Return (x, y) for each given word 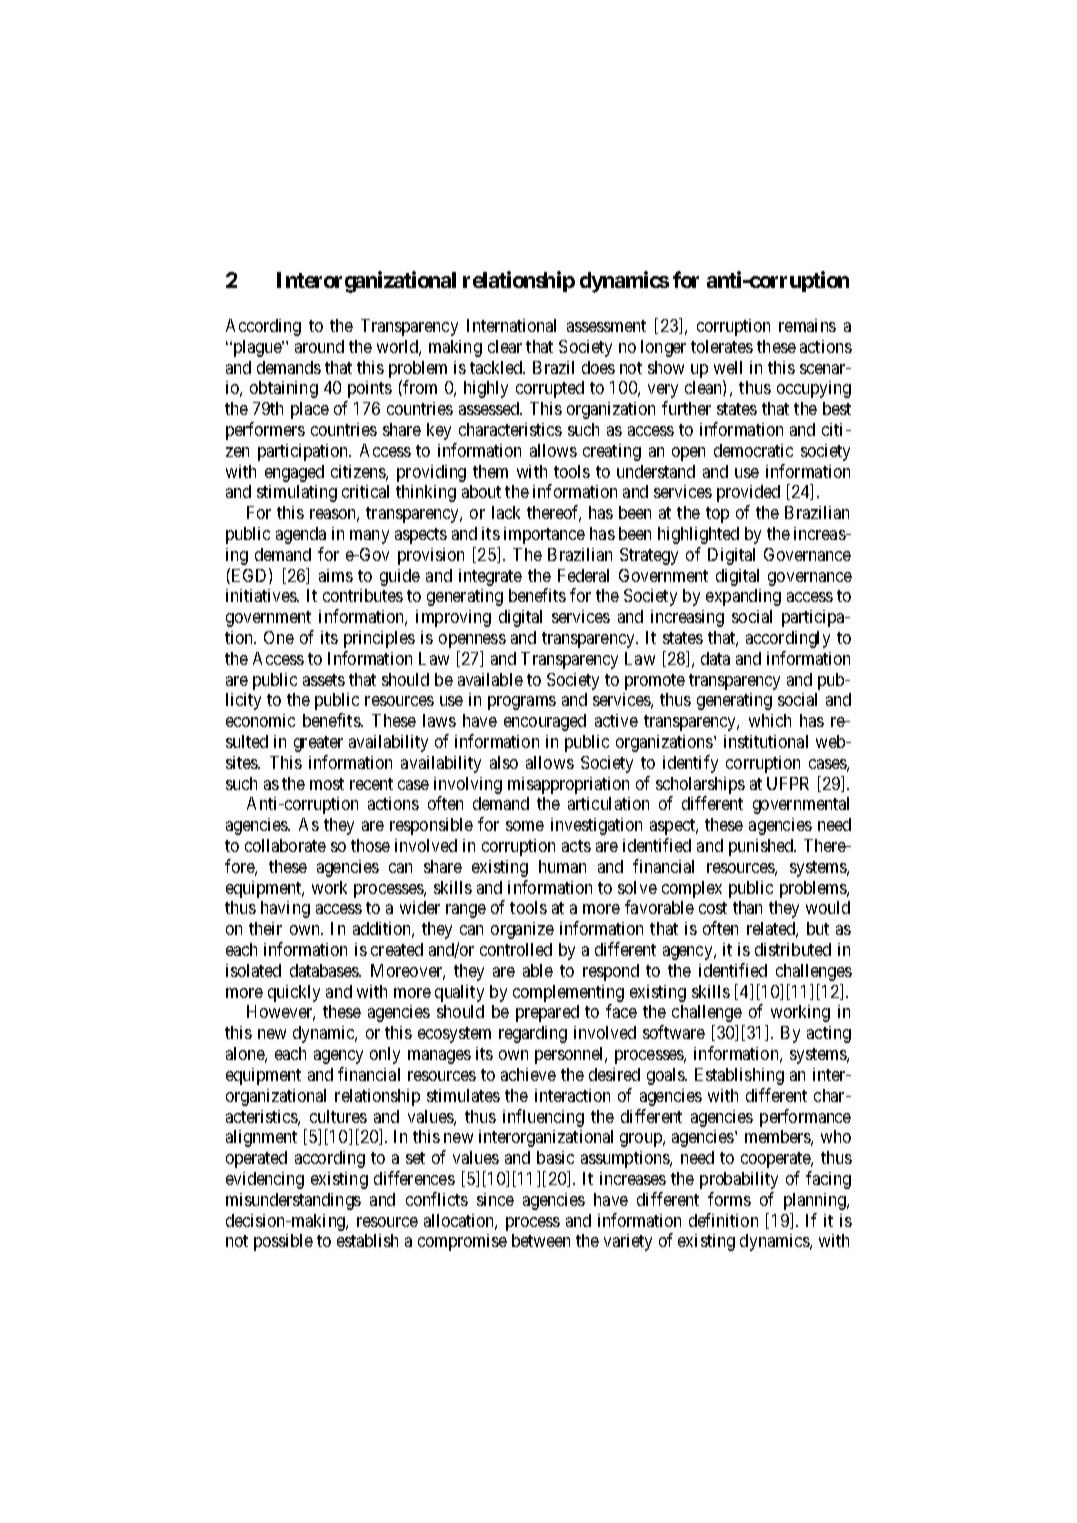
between (541, 1240)
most (327, 784)
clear (505, 346)
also (504, 762)
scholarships (700, 785)
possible (283, 1242)
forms (729, 1199)
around (319, 346)
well (728, 367)
